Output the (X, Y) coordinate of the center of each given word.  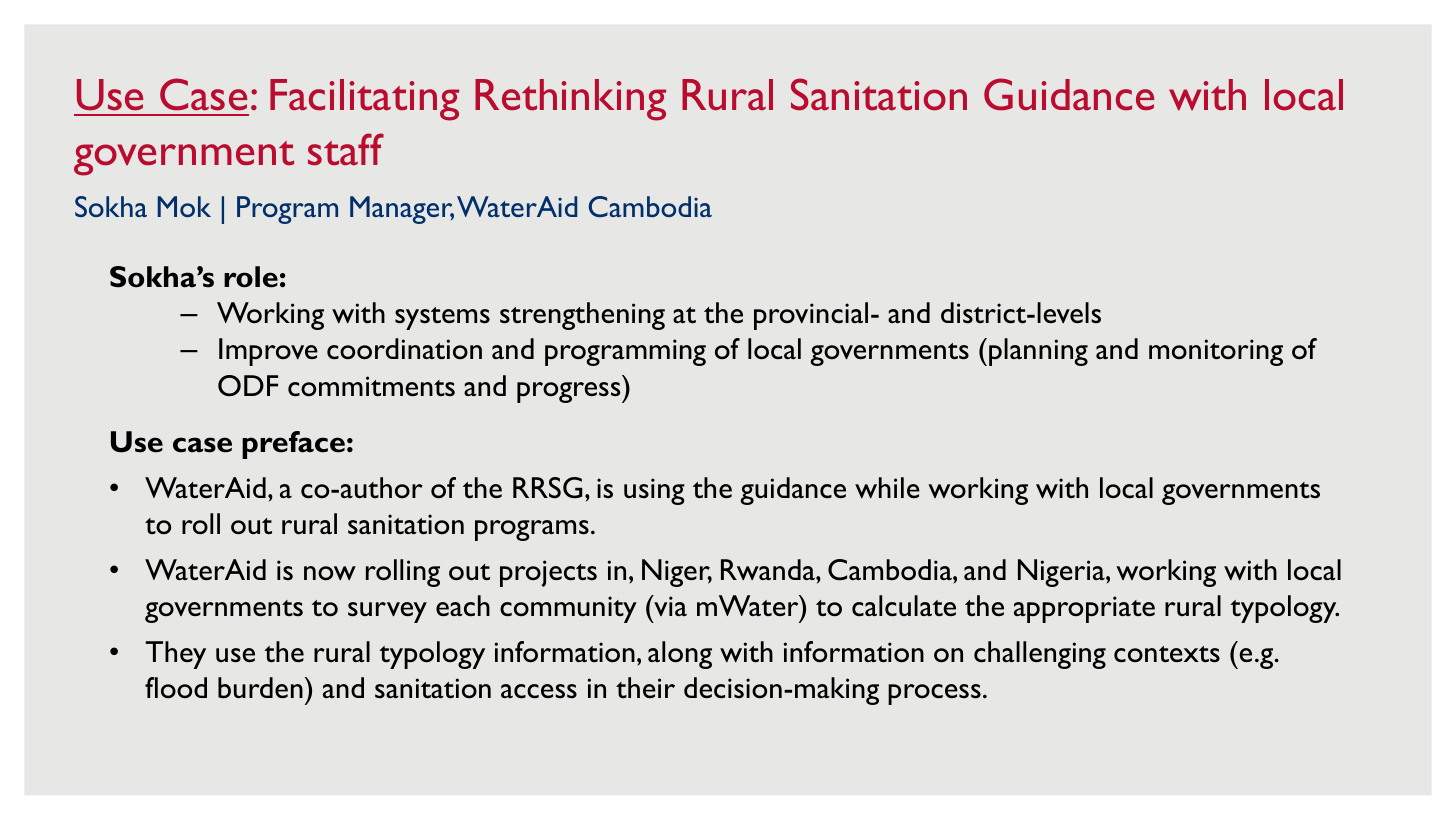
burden (260, 688)
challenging (1040, 655)
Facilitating (364, 100)
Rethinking (570, 100)
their (645, 687)
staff (346, 149)
